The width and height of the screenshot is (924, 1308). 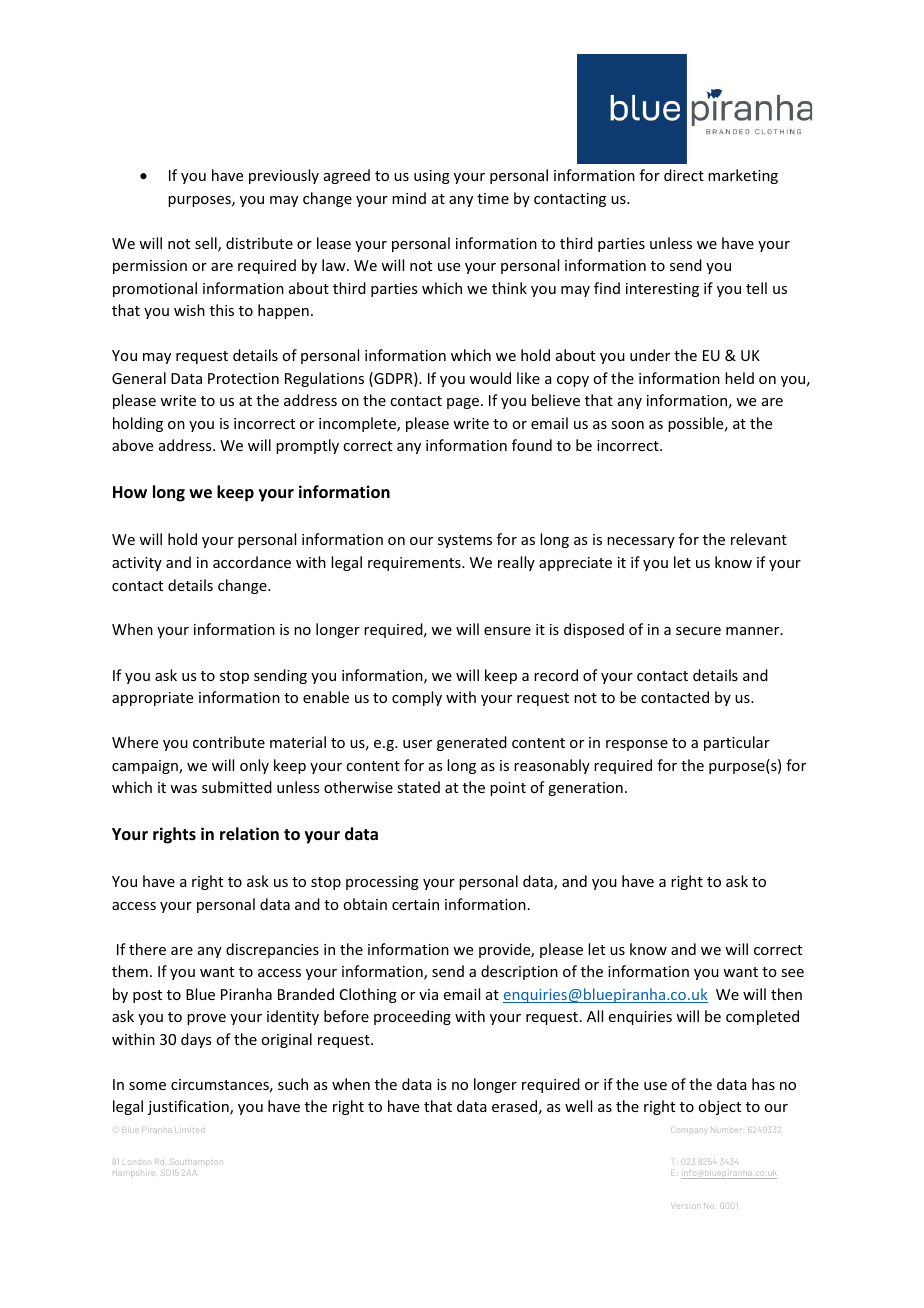 What do you see at coordinates (207, 244) in the screenshot?
I see `sell` at bounding box center [207, 244].
